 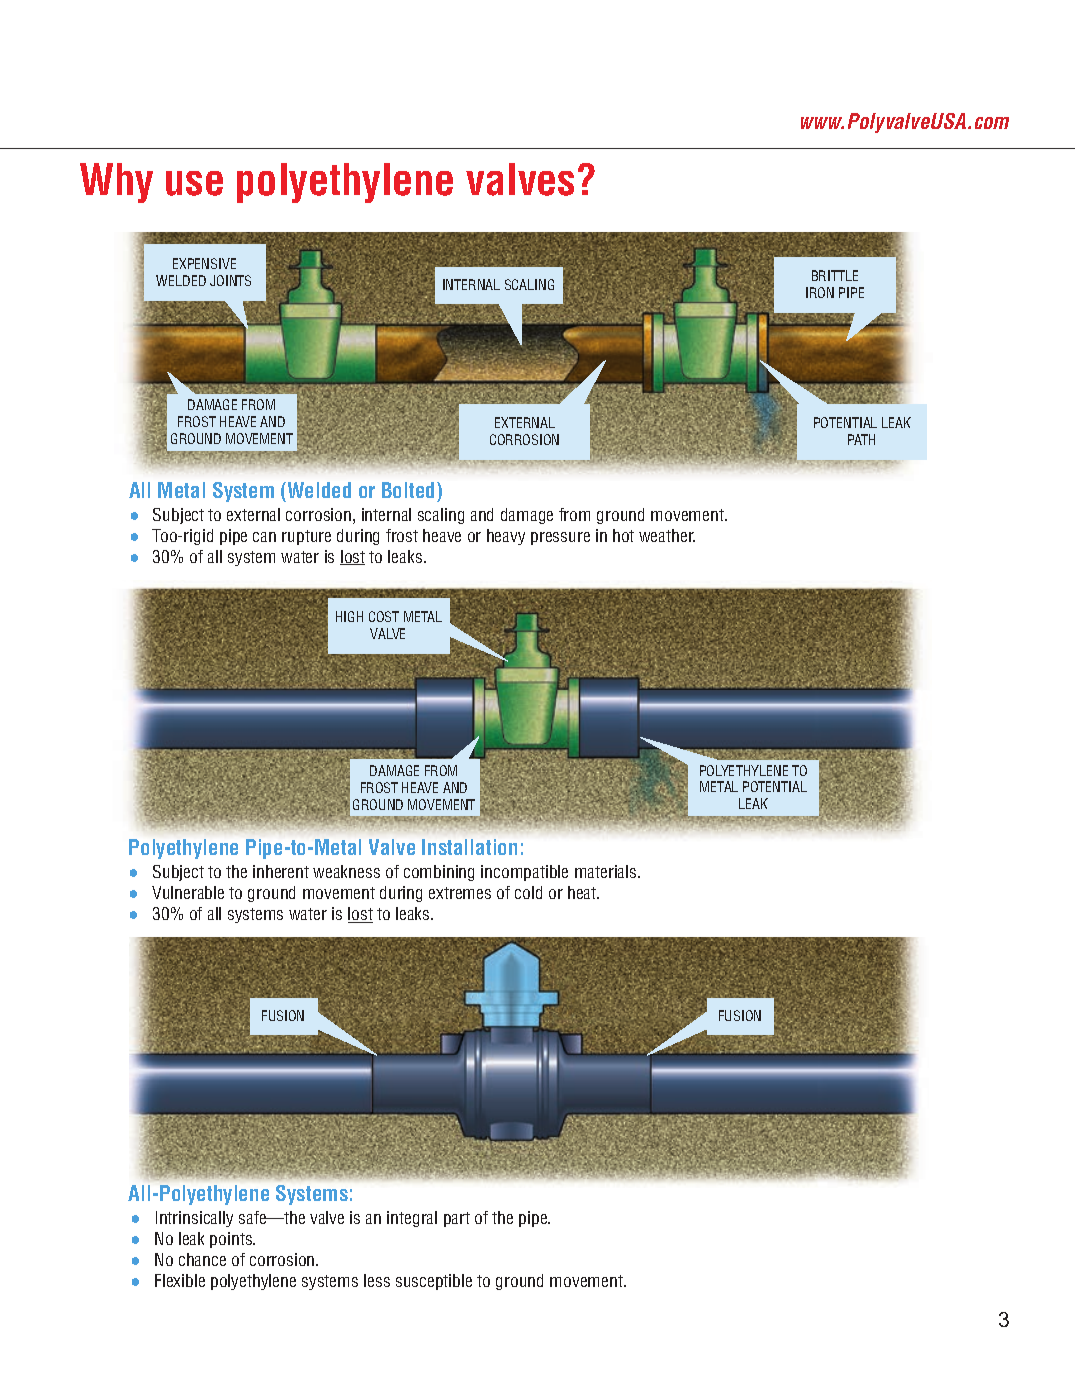 I want to click on BRITTLE, so click(x=835, y=275).
